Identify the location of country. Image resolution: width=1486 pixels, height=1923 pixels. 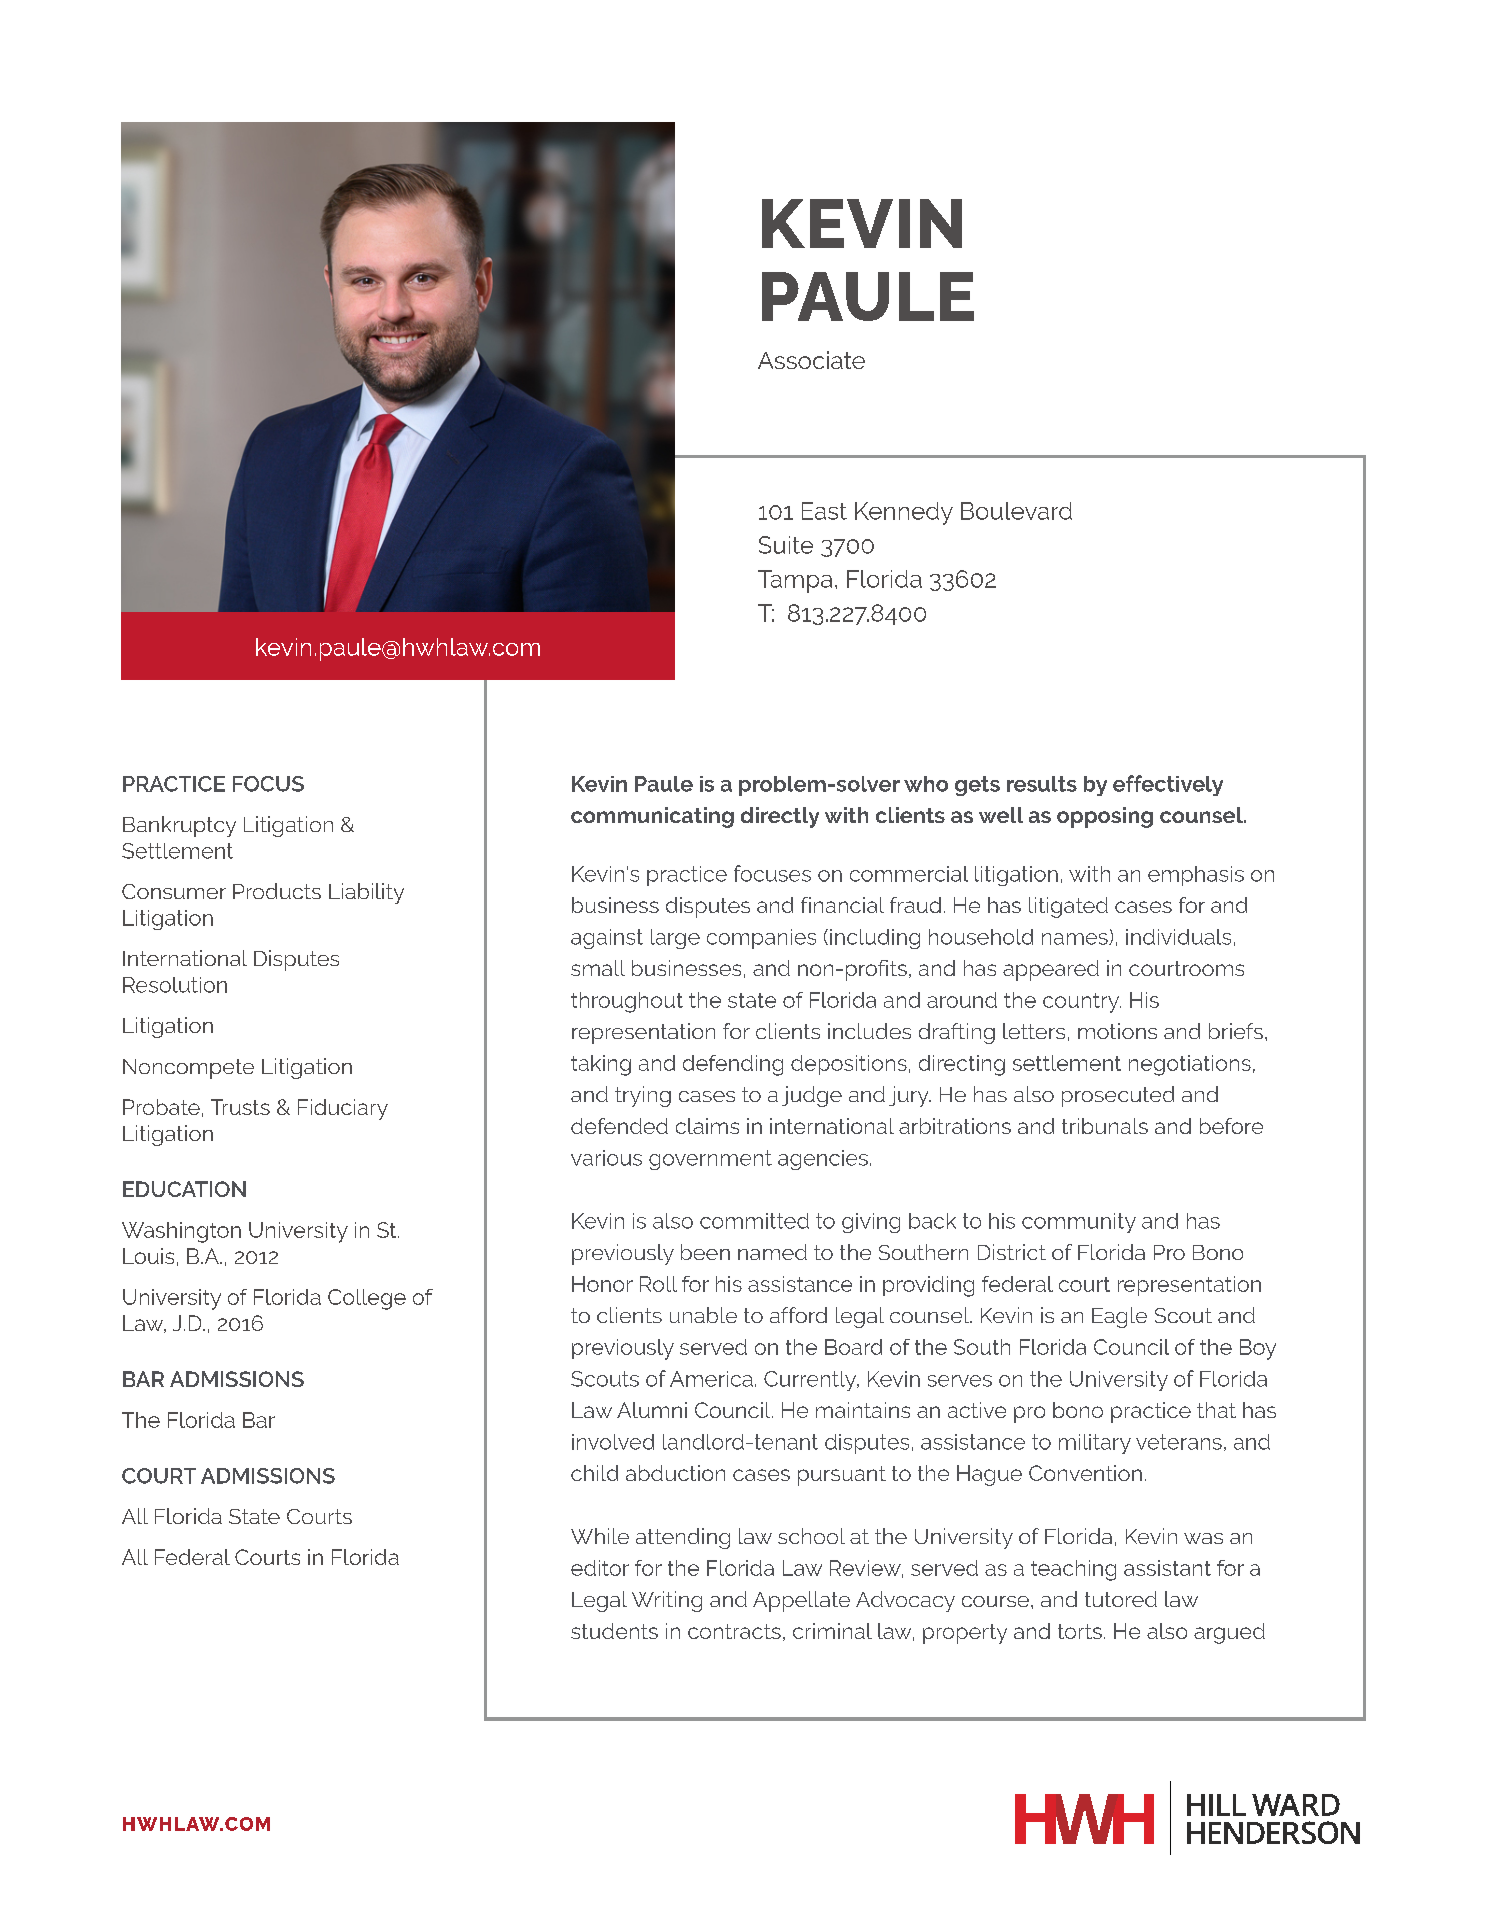
(1082, 1003).
